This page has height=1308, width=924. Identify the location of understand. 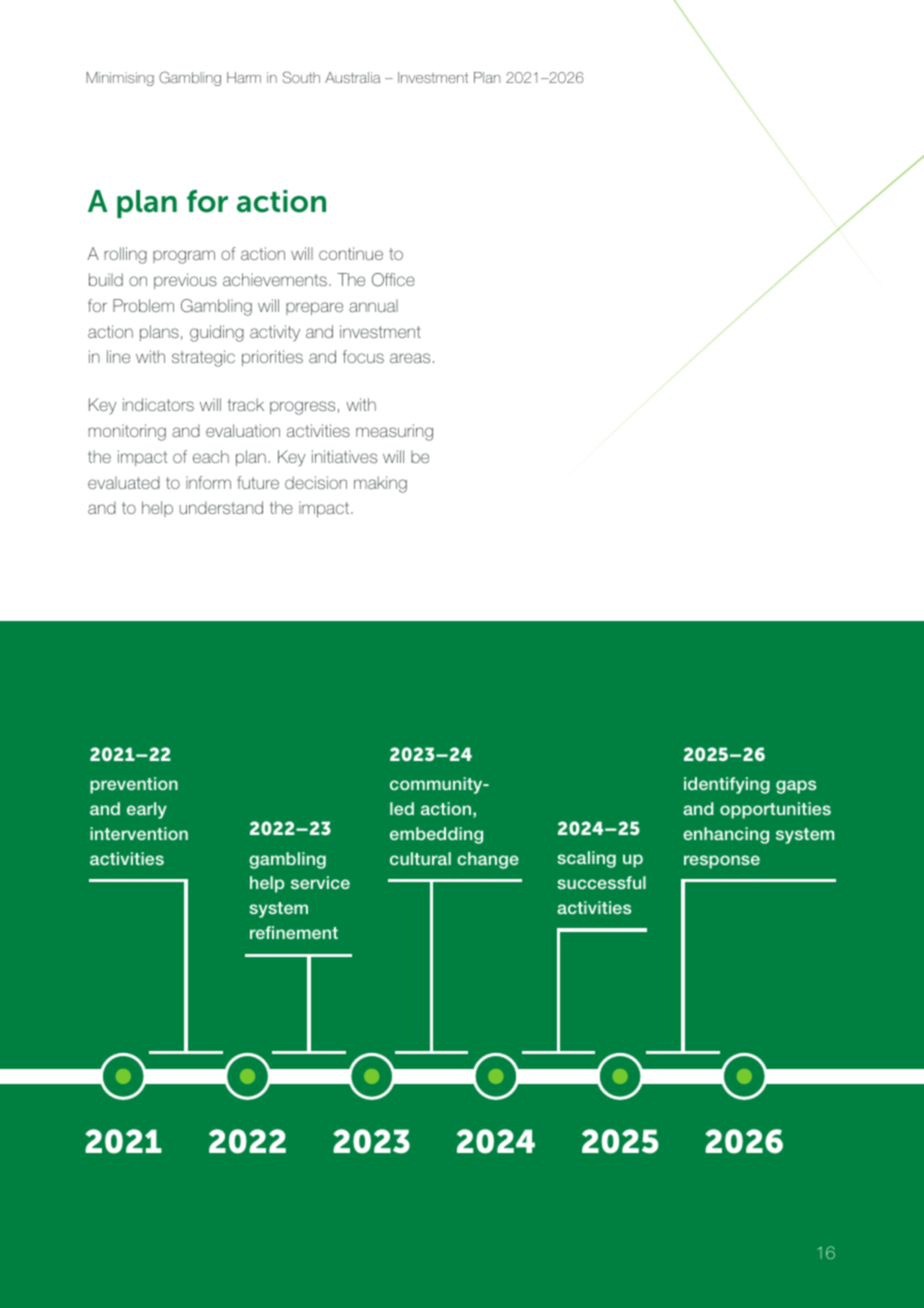
(221, 507).
